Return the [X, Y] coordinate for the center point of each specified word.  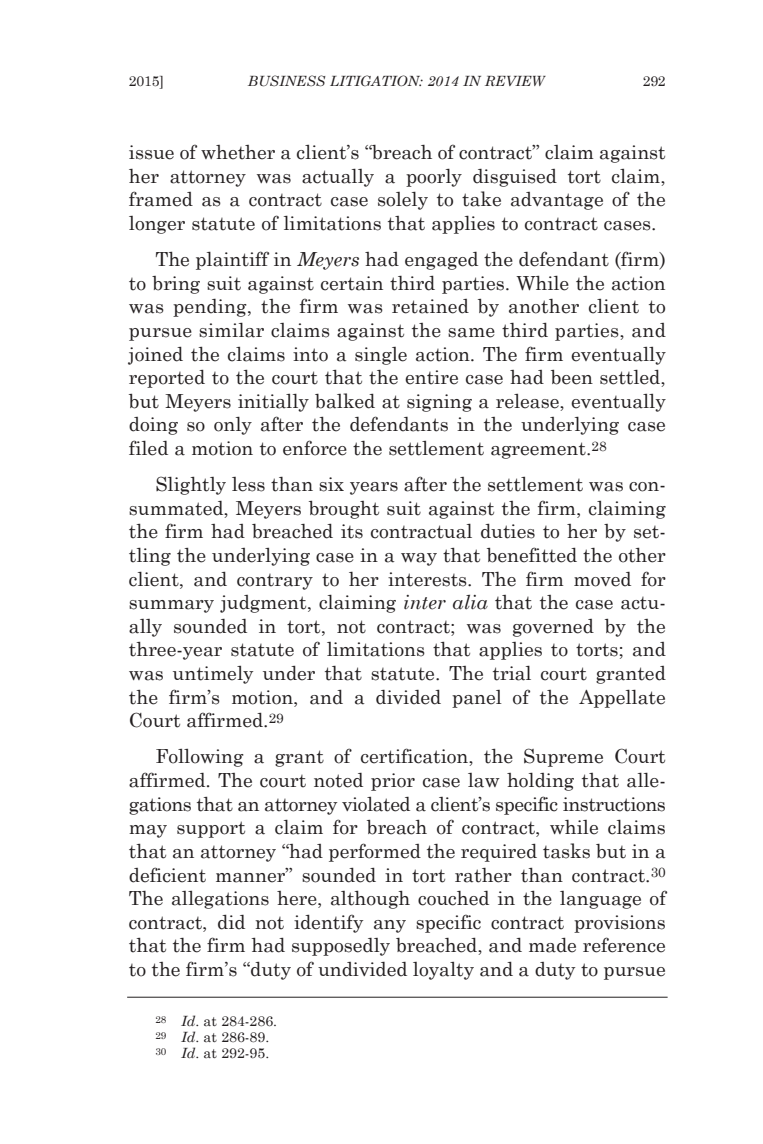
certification [415, 757]
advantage [557, 201]
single [381, 356]
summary [171, 606]
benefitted [532, 555]
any [390, 926]
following [200, 758]
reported [167, 378]
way [419, 559]
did [231, 922]
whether [238, 152]
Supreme [563, 757]
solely [403, 200]
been [572, 377]
